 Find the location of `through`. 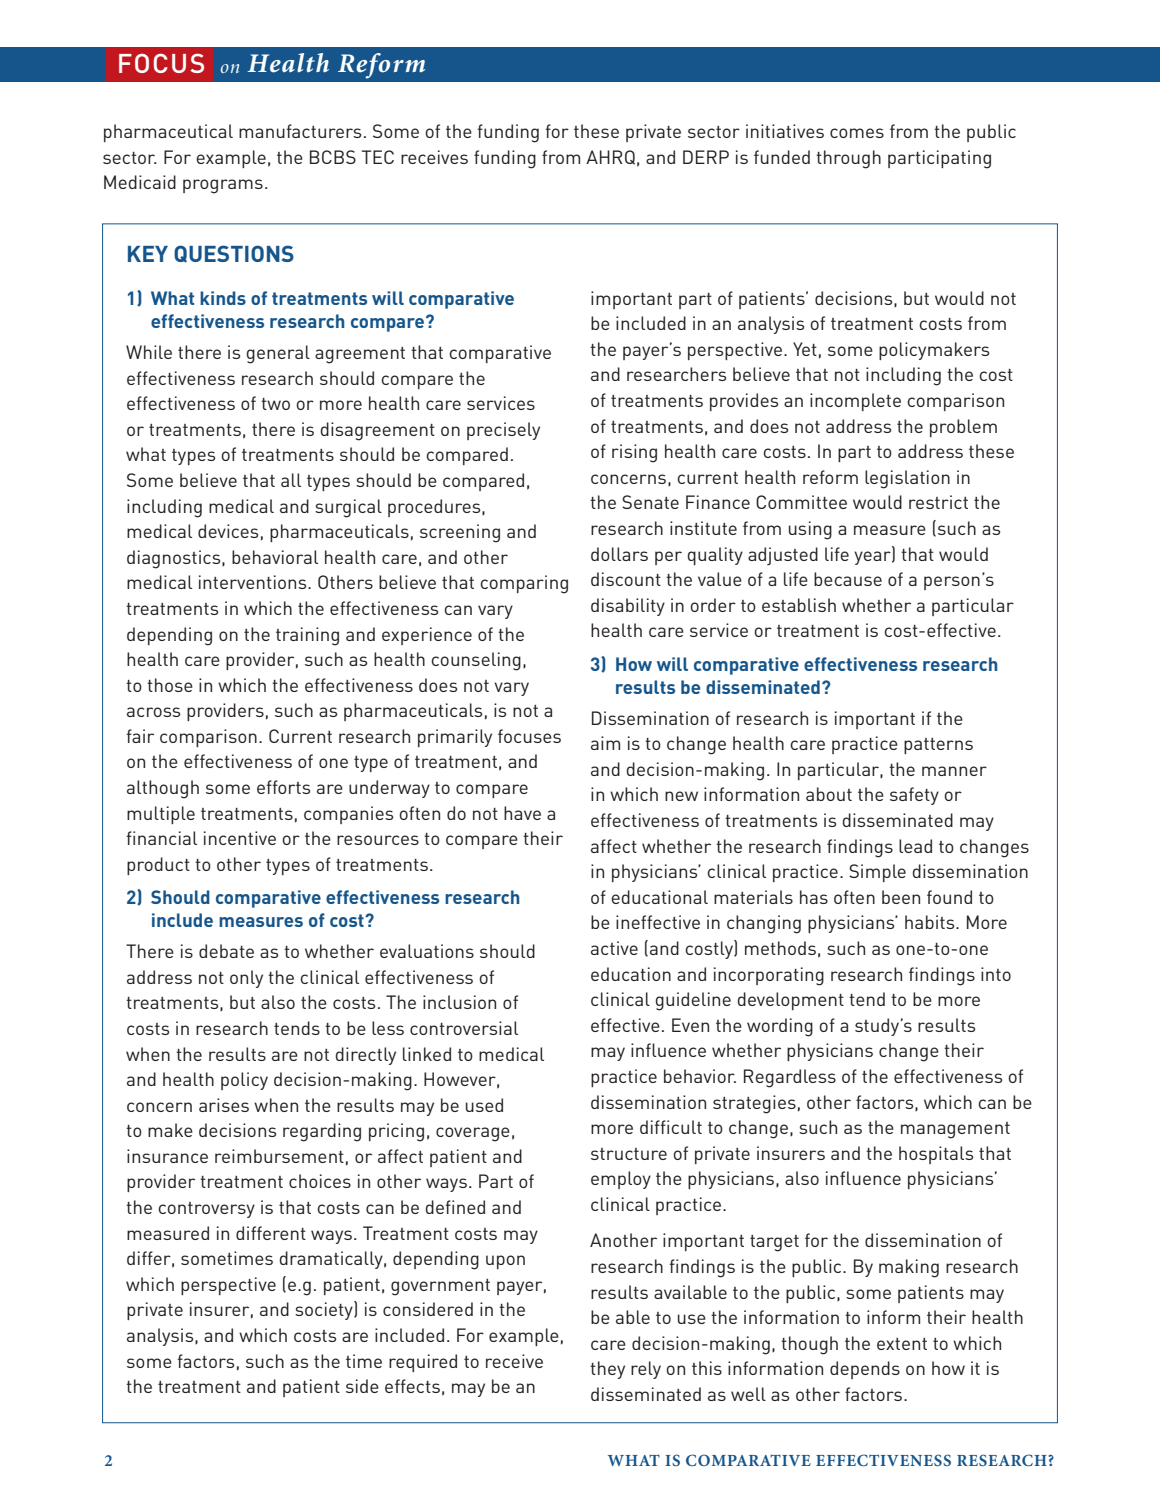

through is located at coordinates (848, 159).
